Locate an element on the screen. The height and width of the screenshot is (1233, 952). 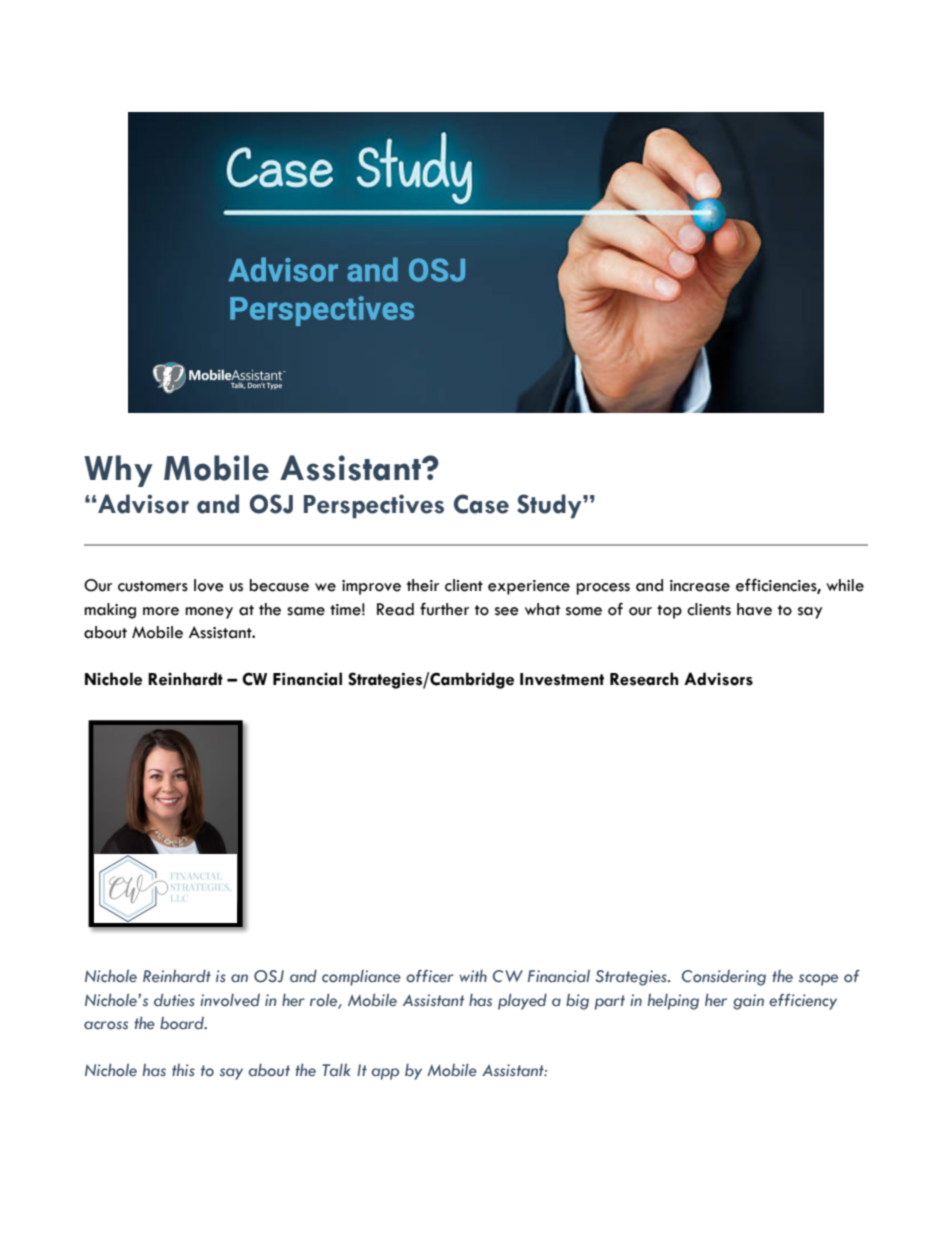
Case is located at coordinates (481, 504).
